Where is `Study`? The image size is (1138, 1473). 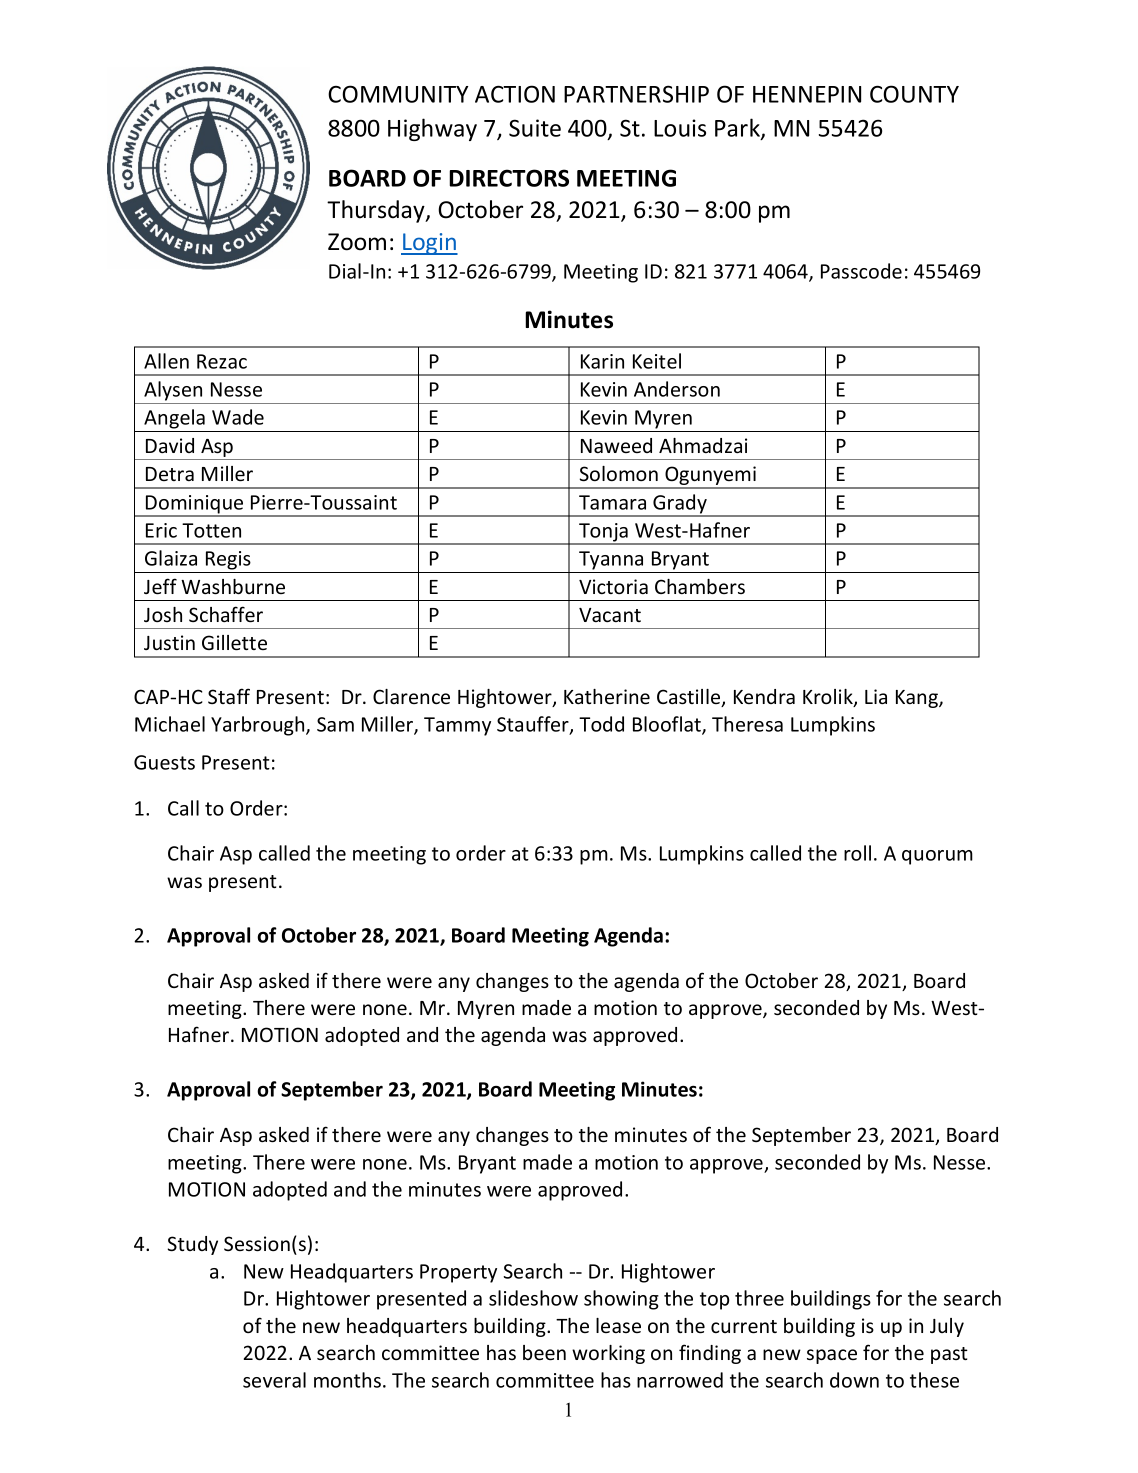 Study is located at coordinates (193, 1245).
